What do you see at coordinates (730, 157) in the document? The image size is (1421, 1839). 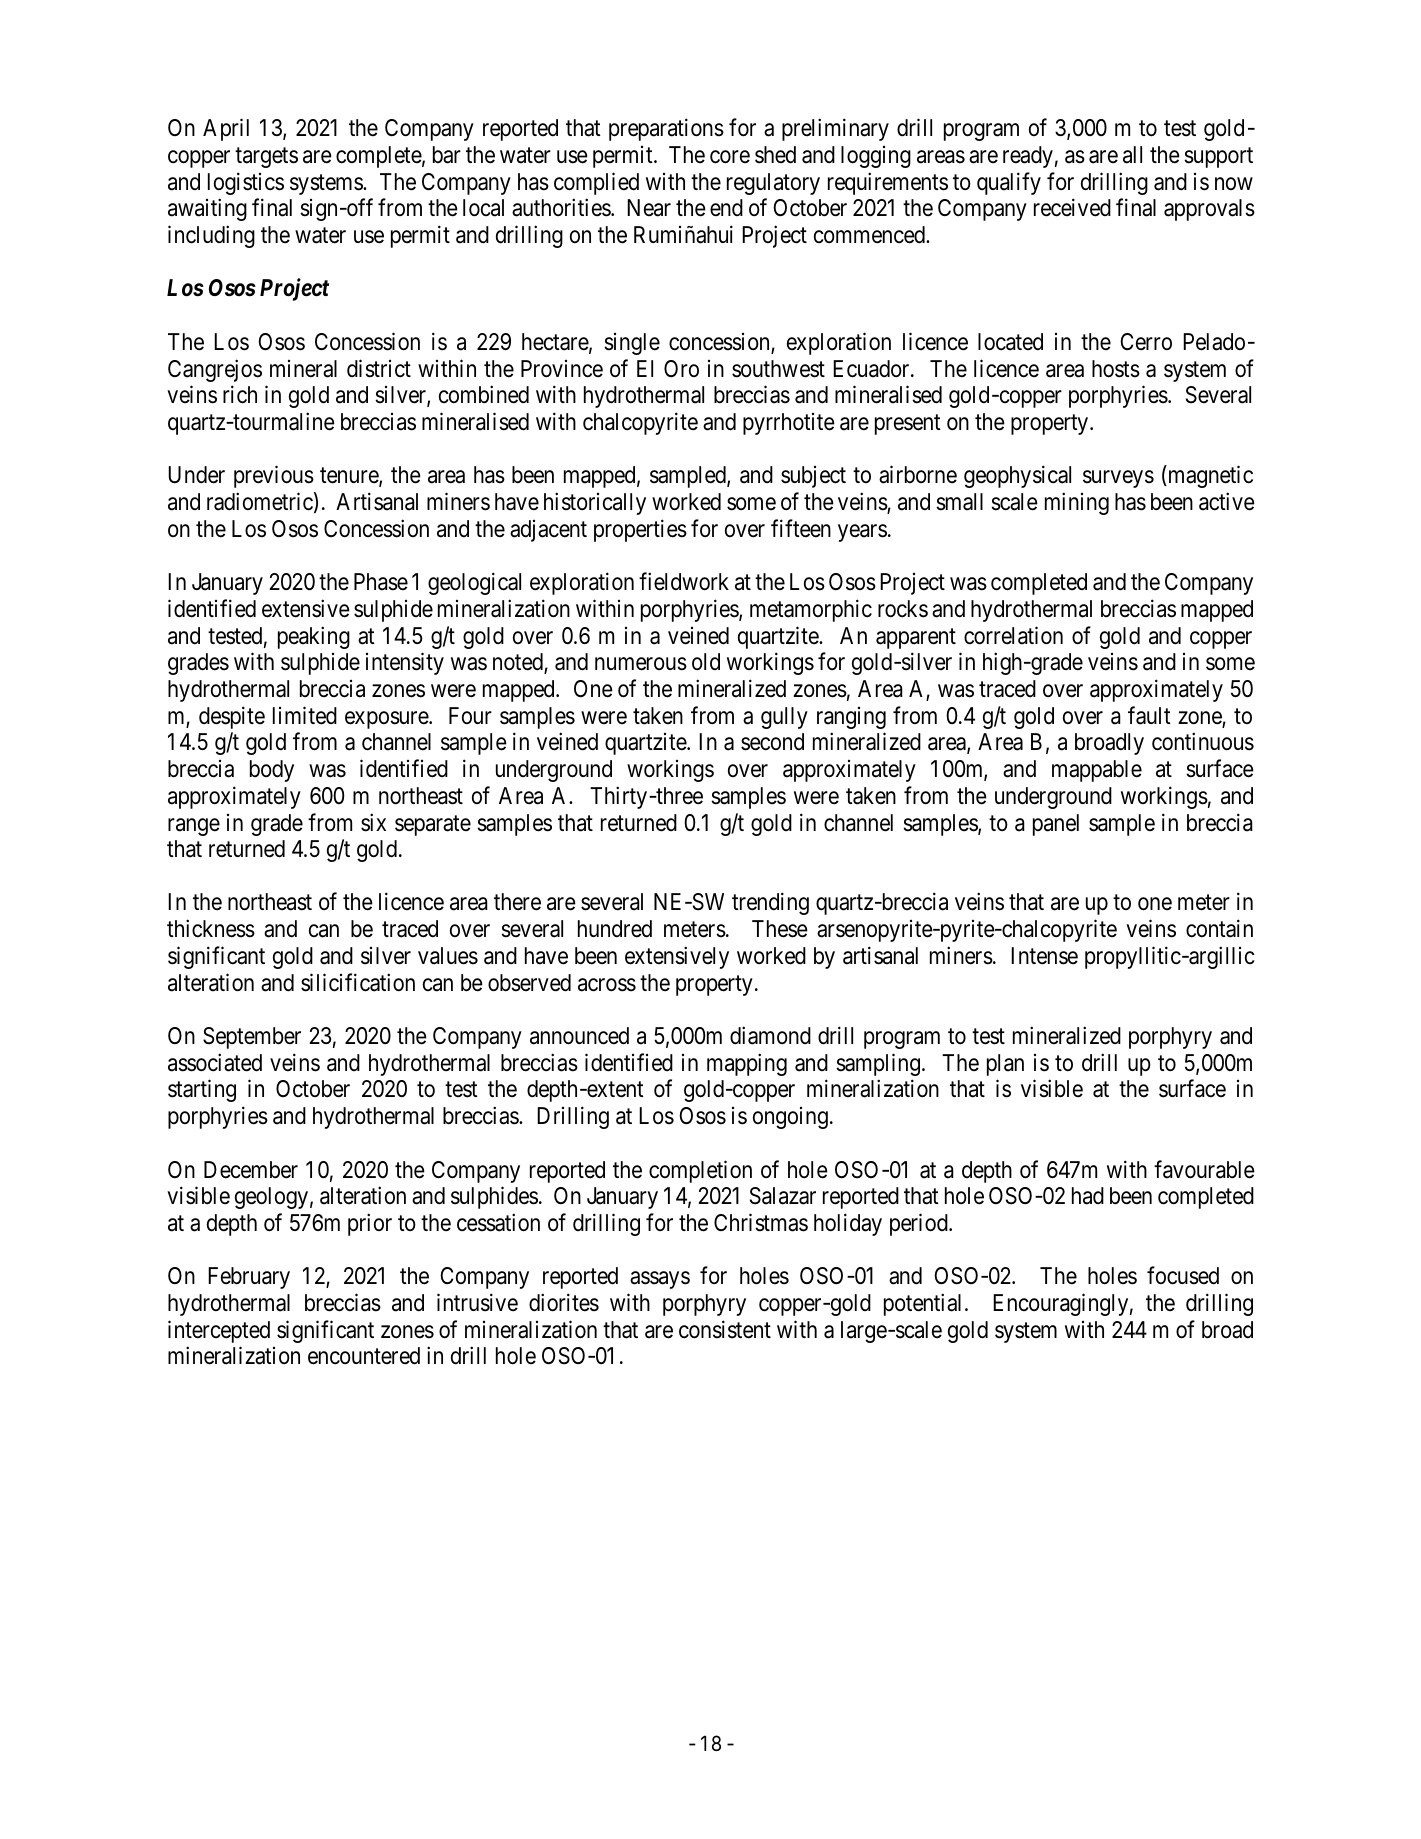 I see `core` at bounding box center [730, 157].
